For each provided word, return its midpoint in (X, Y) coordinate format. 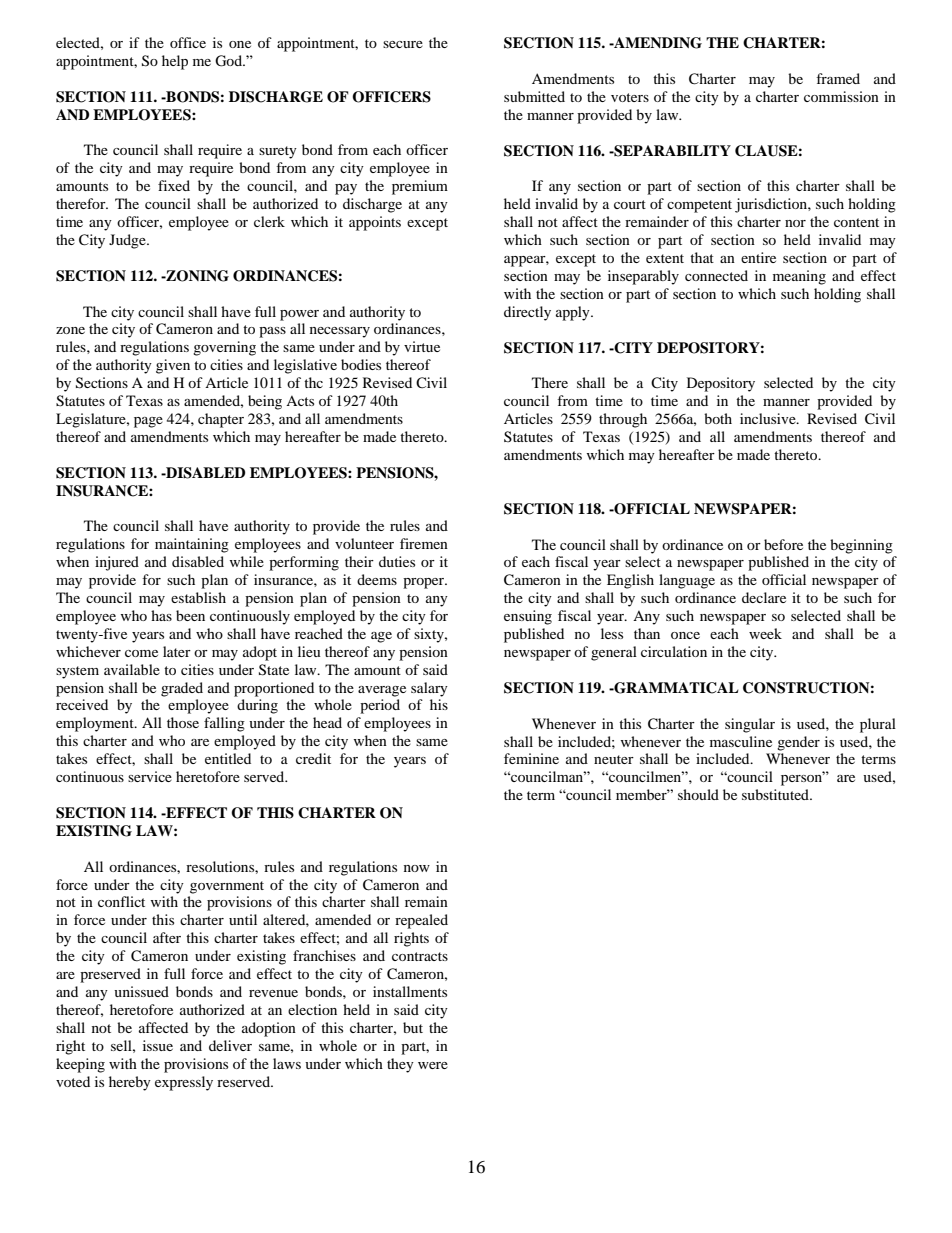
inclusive (769, 418)
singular (750, 725)
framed (838, 78)
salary (429, 689)
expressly (184, 1083)
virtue (422, 346)
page (148, 422)
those (183, 722)
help (175, 62)
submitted (534, 96)
